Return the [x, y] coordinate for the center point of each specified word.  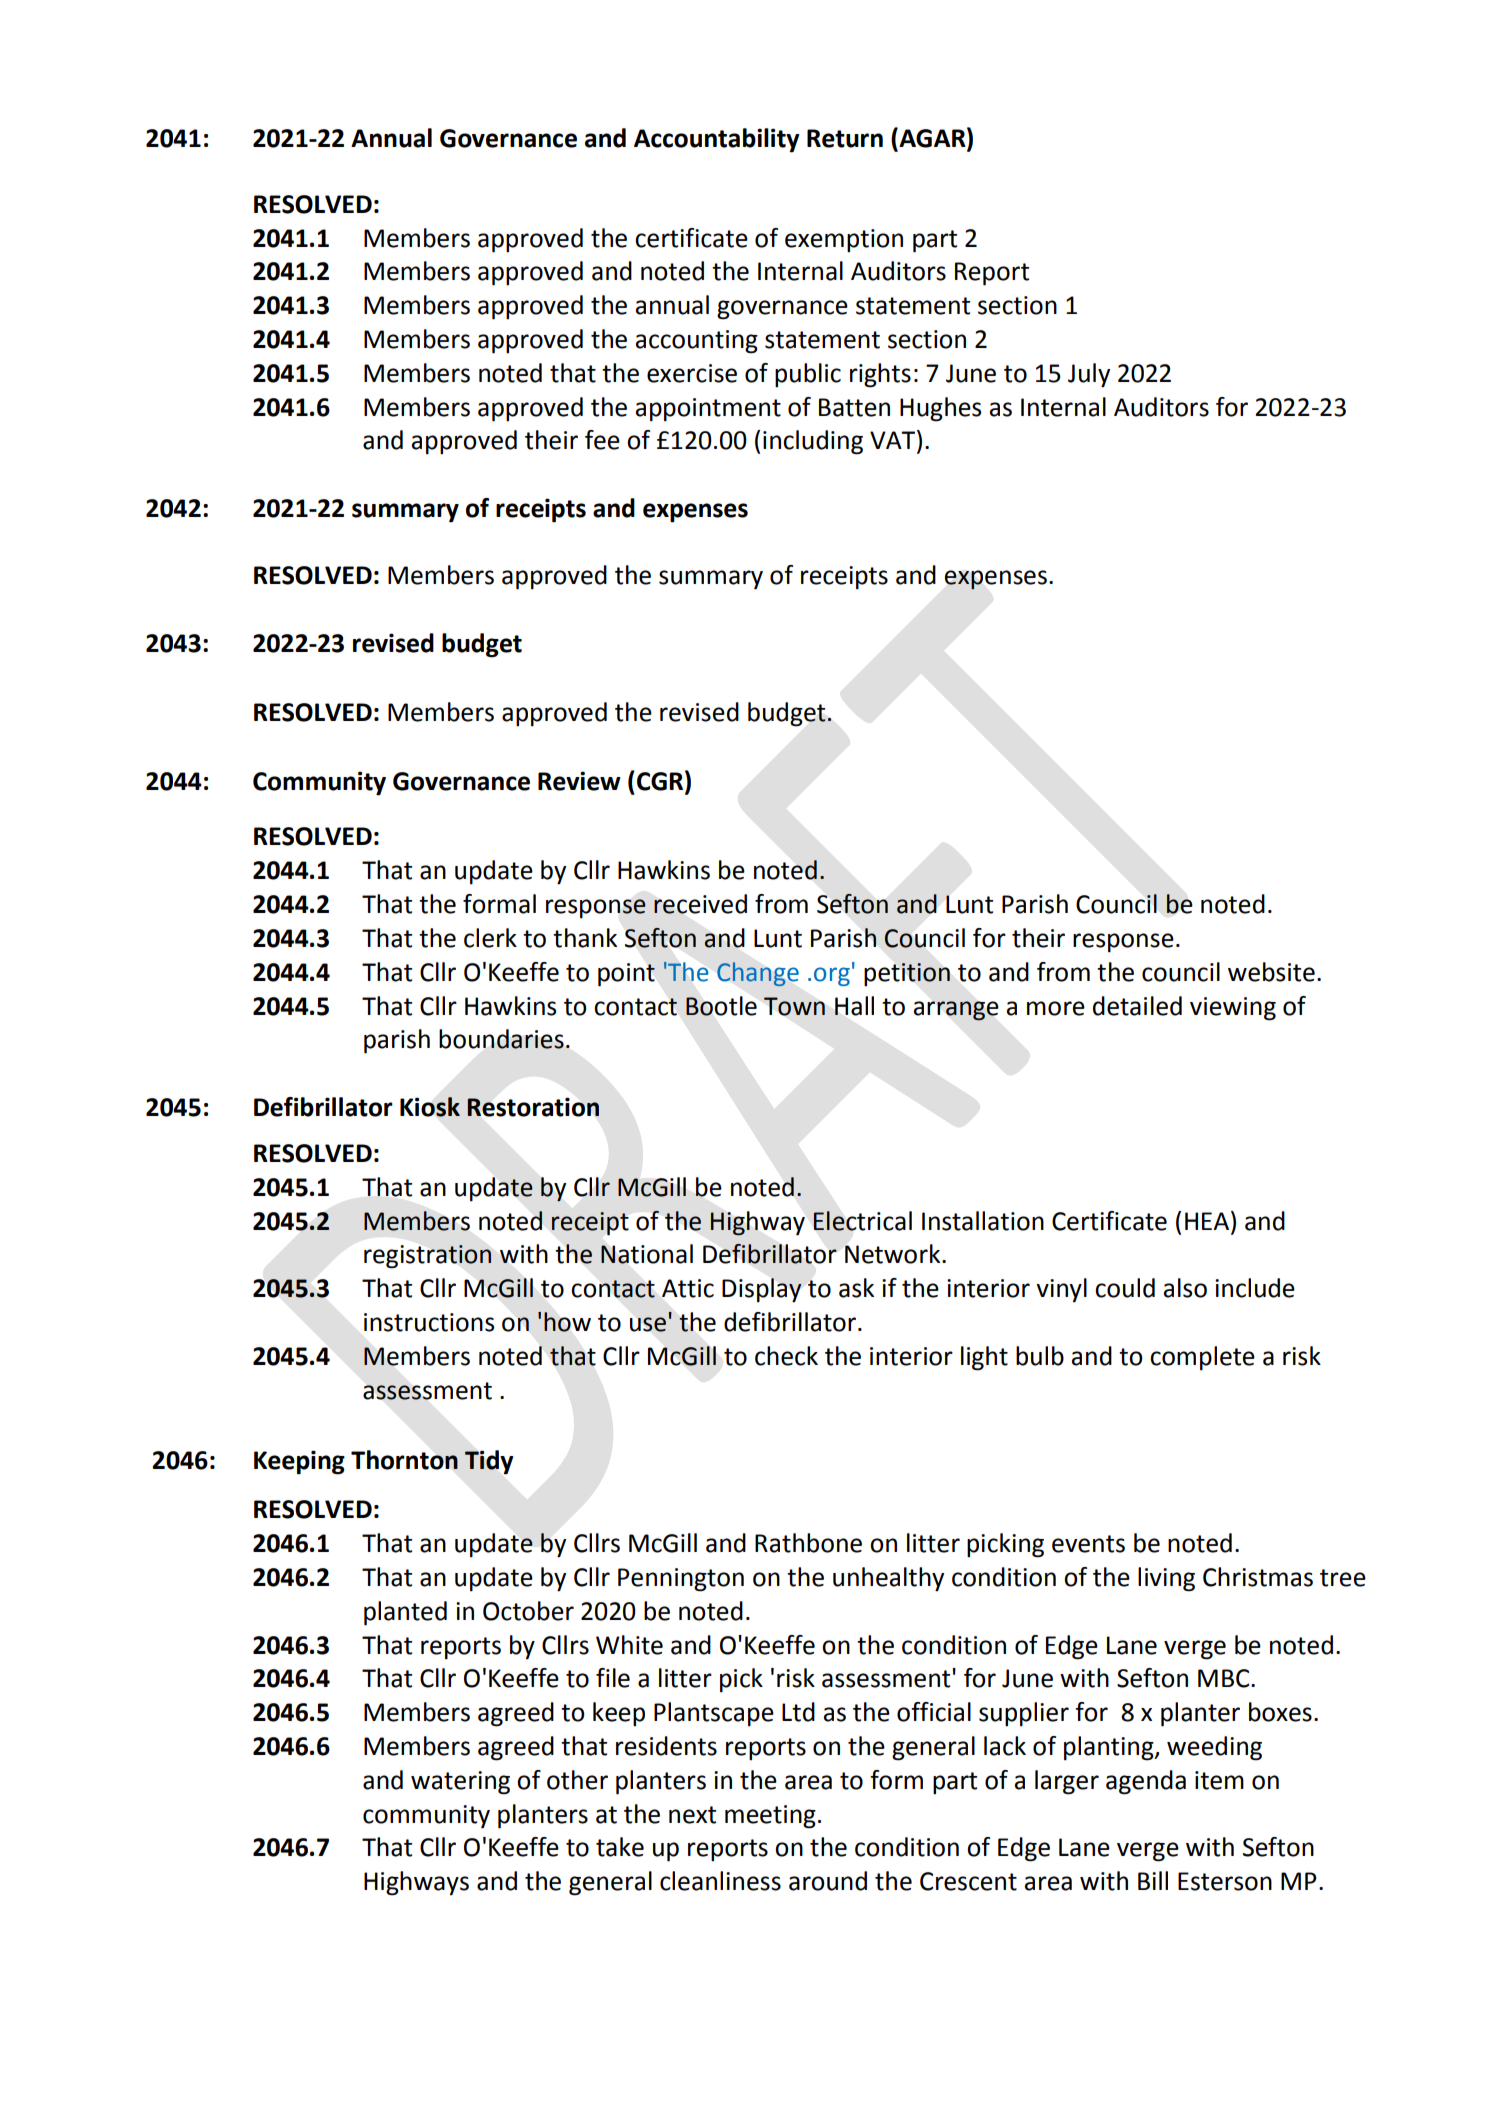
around [828, 1881]
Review [579, 781]
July [1089, 375]
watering [460, 1783]
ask [856, 1288]
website [1271, 972]
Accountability [717, 140]
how [567, 1322]
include [1255, 1288]
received [700, 904]
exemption [844, 241]
